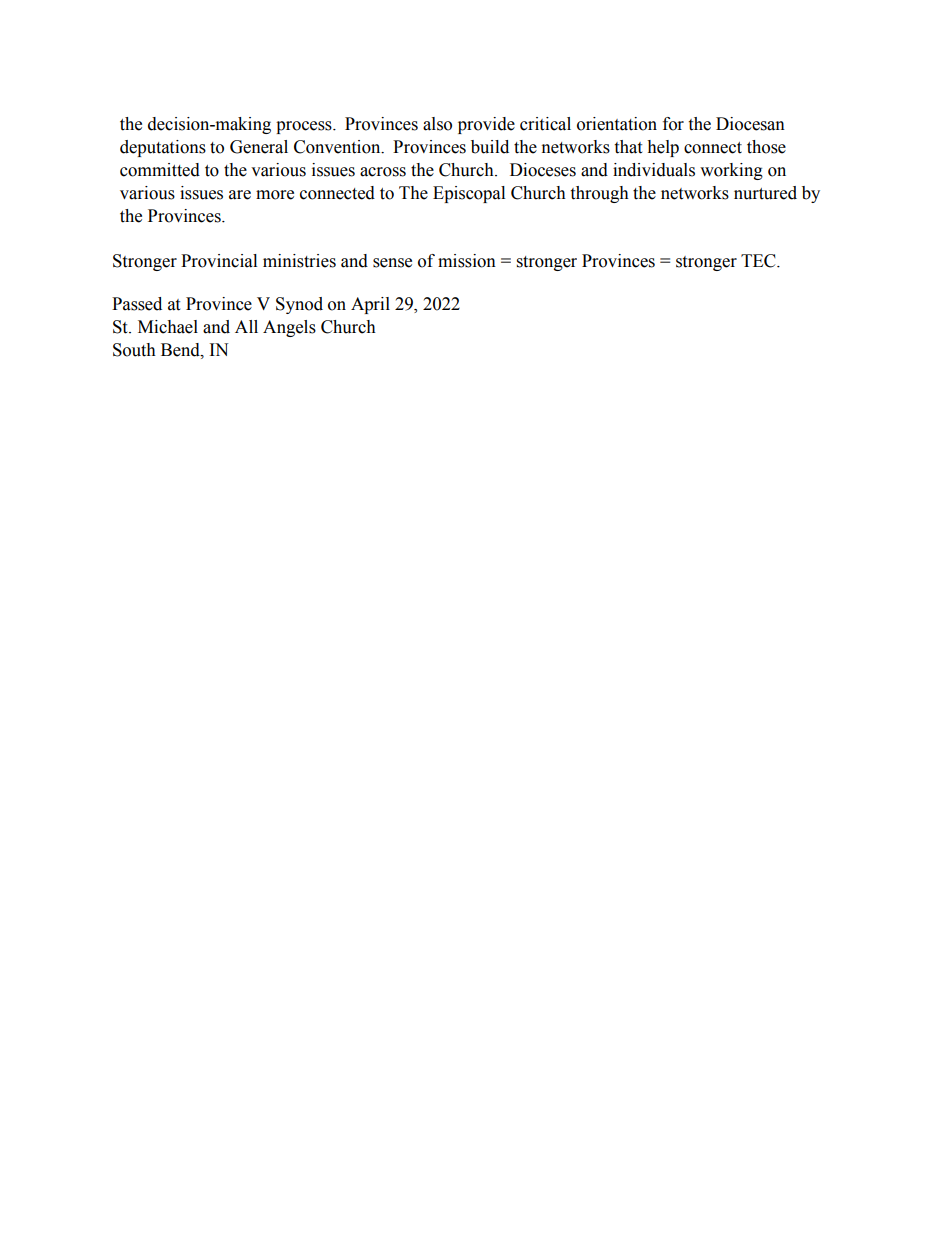 The width and height of the document is (952, 1233). Describe the element at coordinates (305, 127) in the document. I see `process` at that location.
